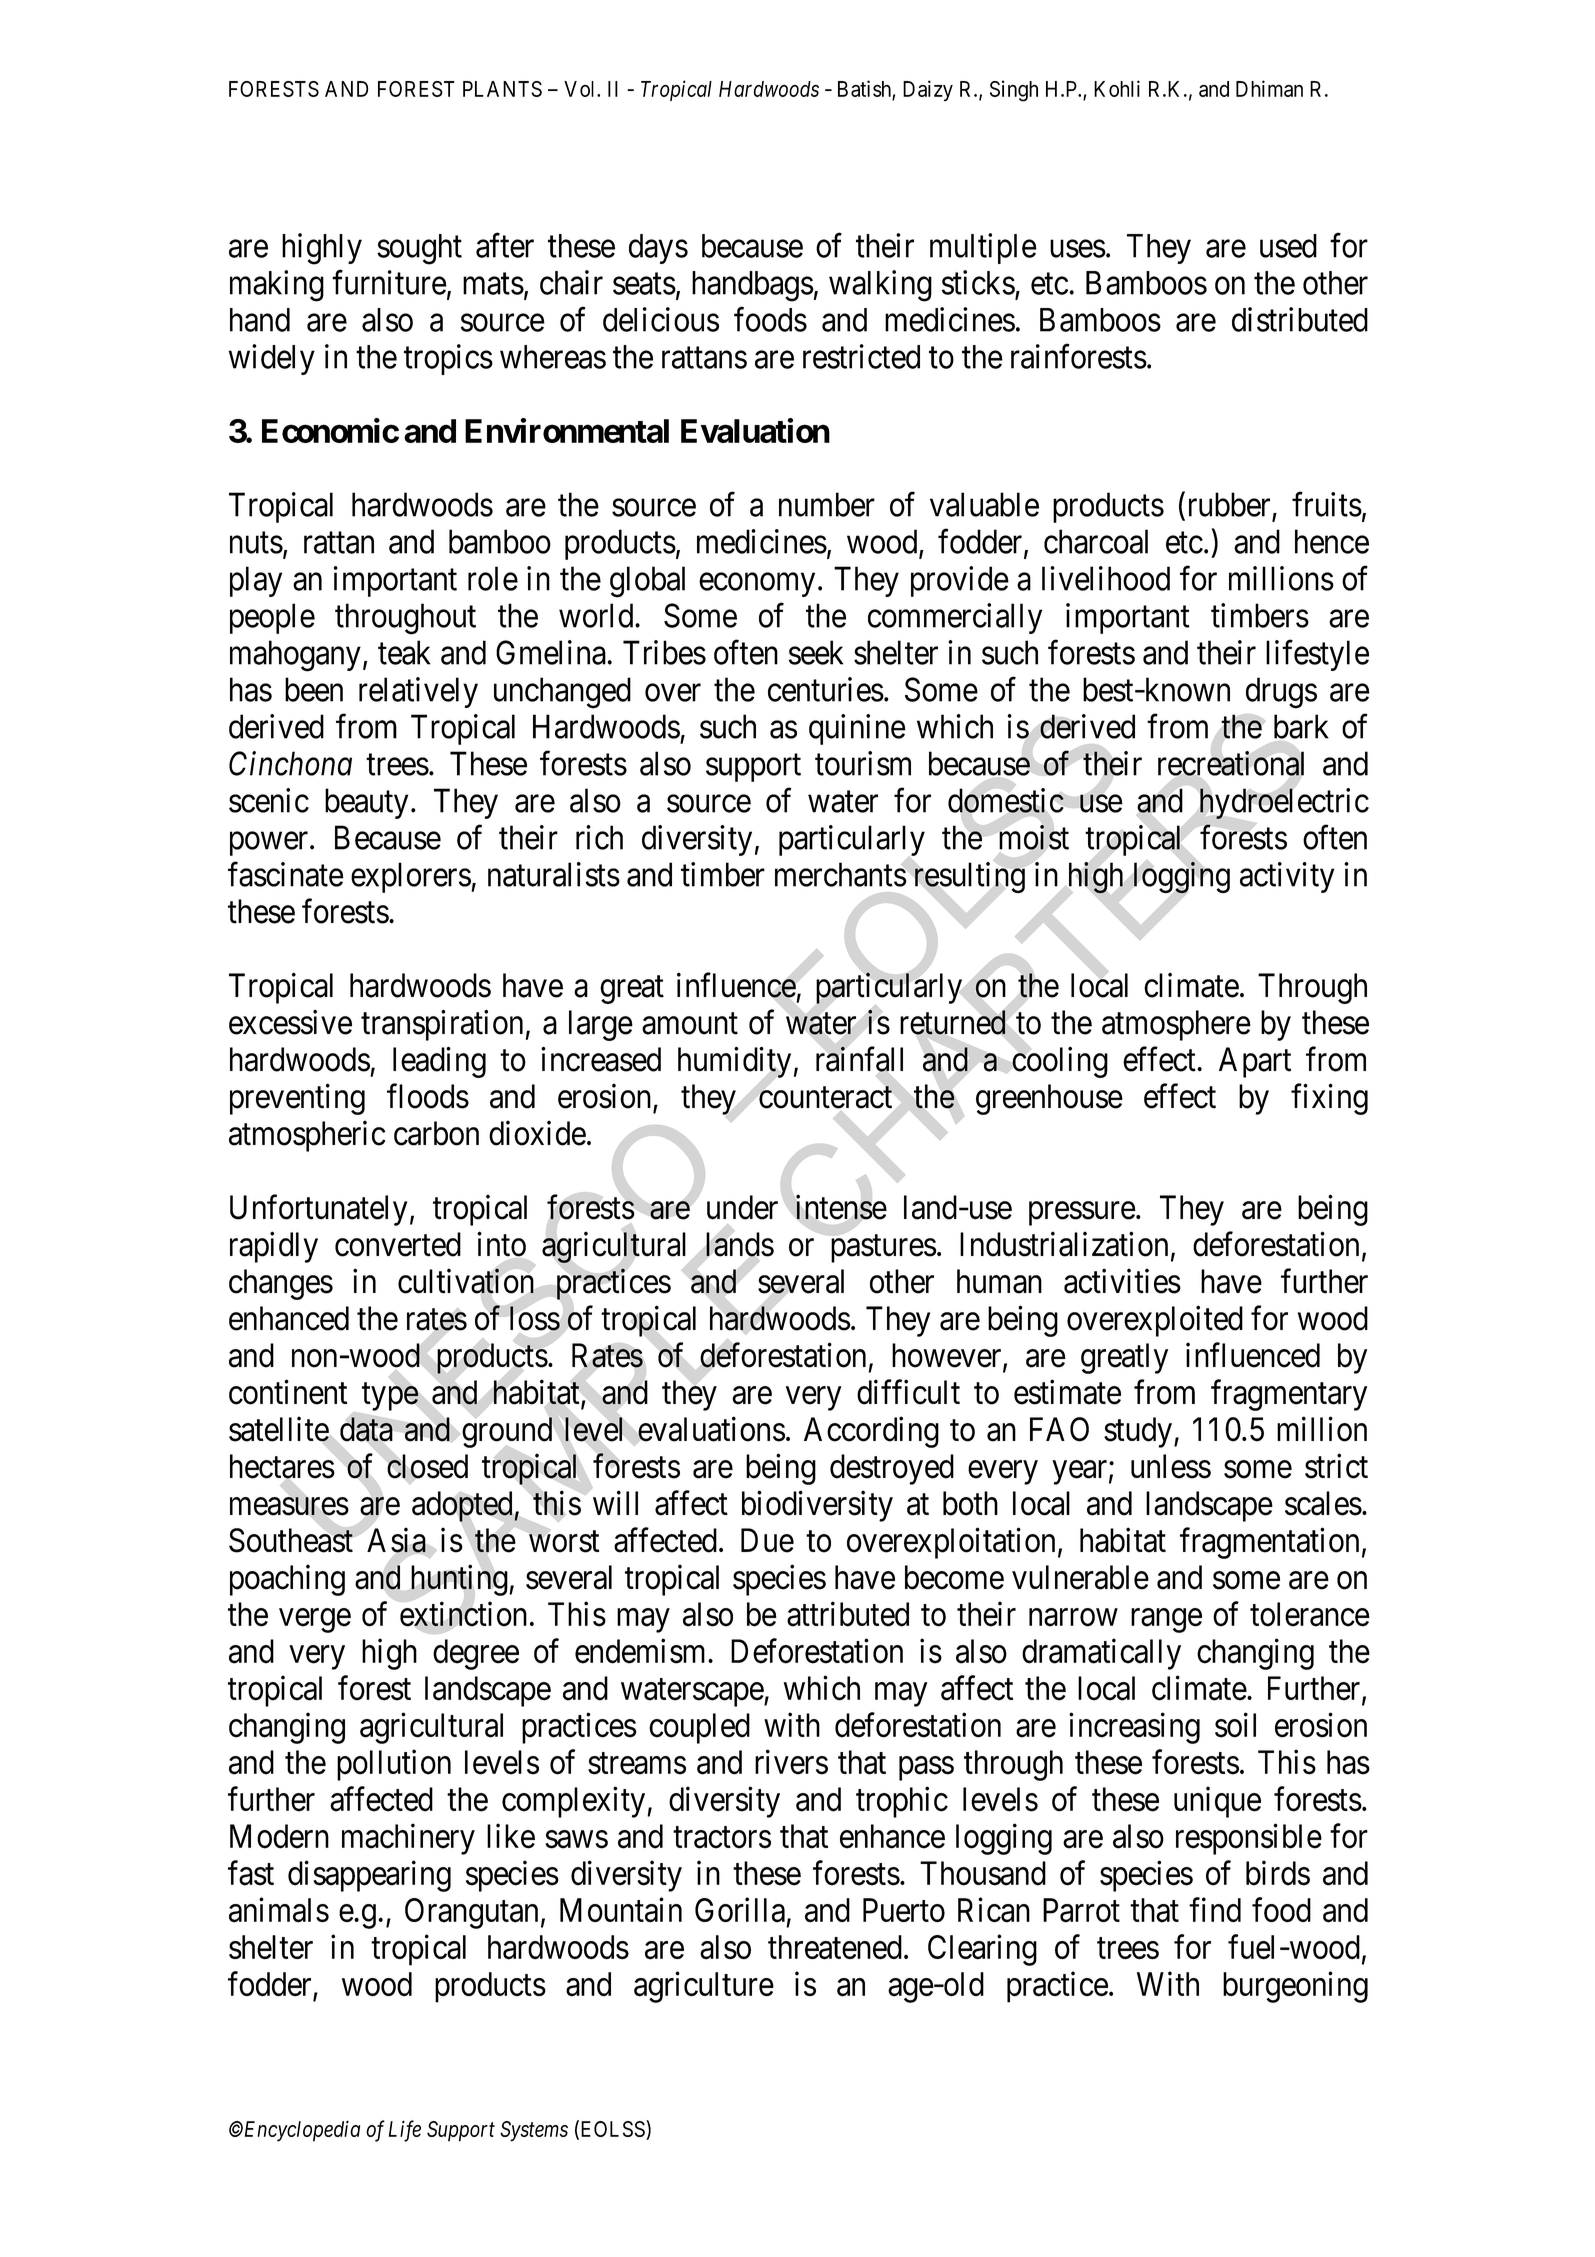  What do you see at coordinates (534, 2131) in the screenshot?
I see `Systems` at bounding box center [534, 2131].
